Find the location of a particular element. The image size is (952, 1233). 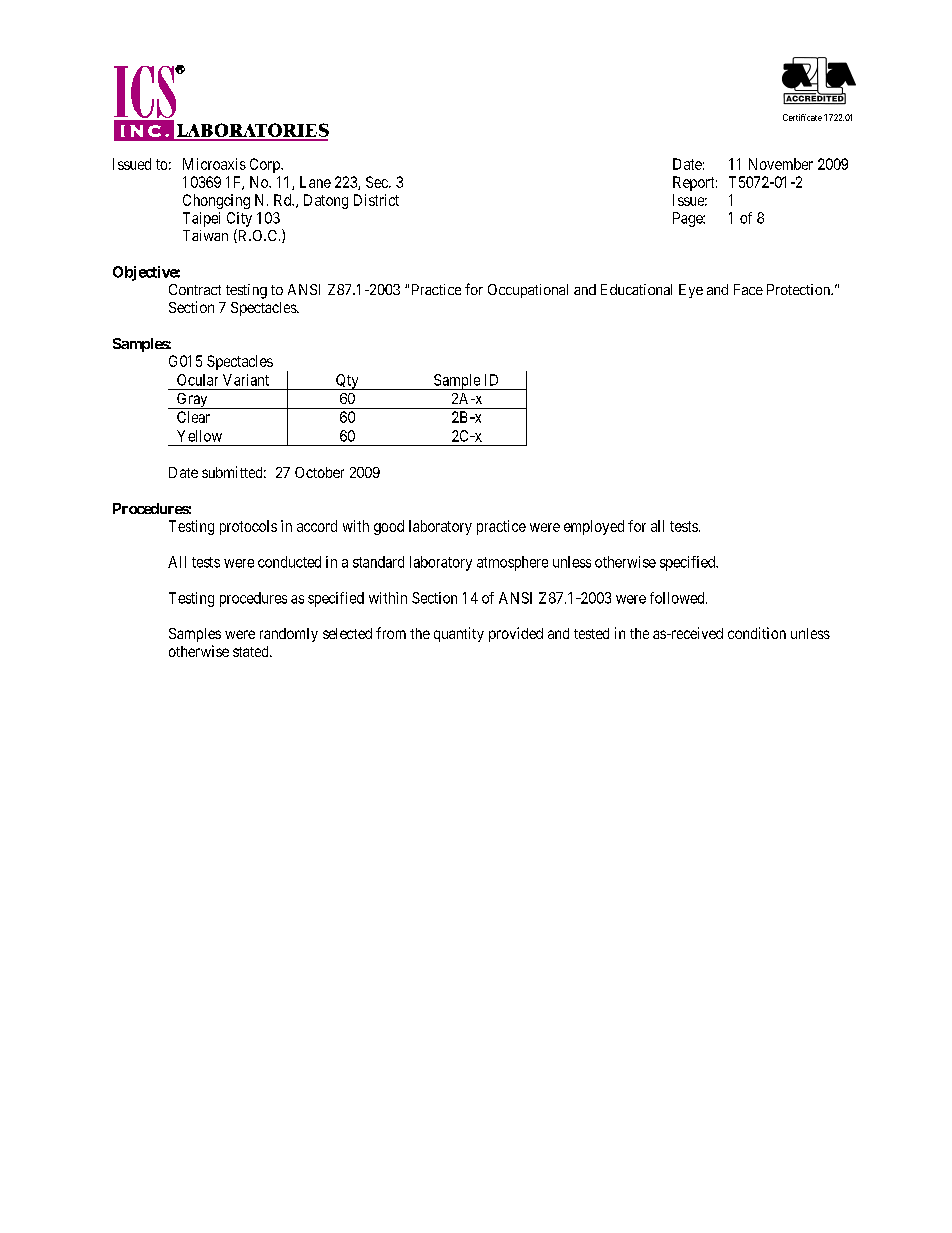

Face is located at coordinates (748, 289).
